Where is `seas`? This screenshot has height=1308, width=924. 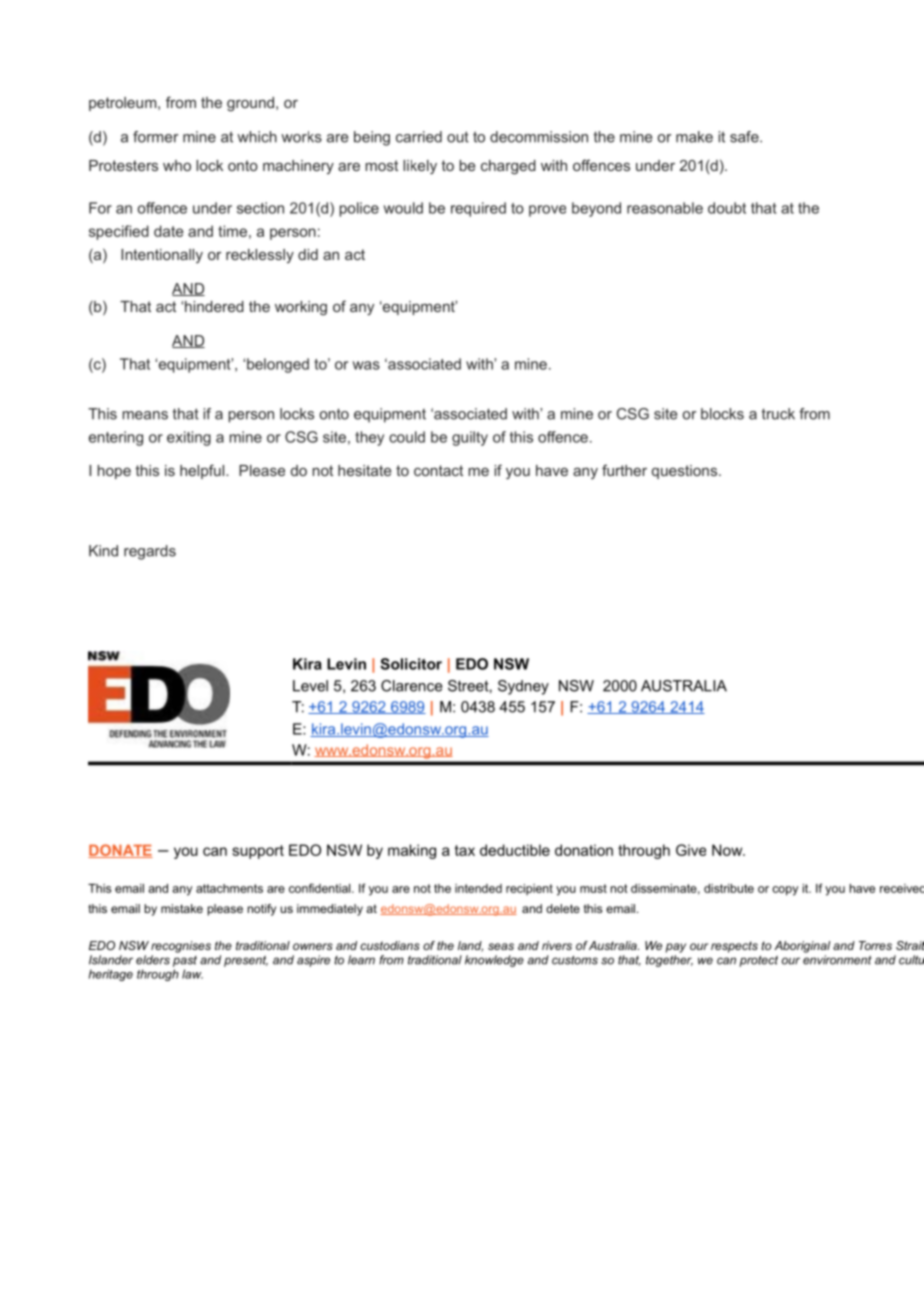 seas is located at coordinates (501, 946).
